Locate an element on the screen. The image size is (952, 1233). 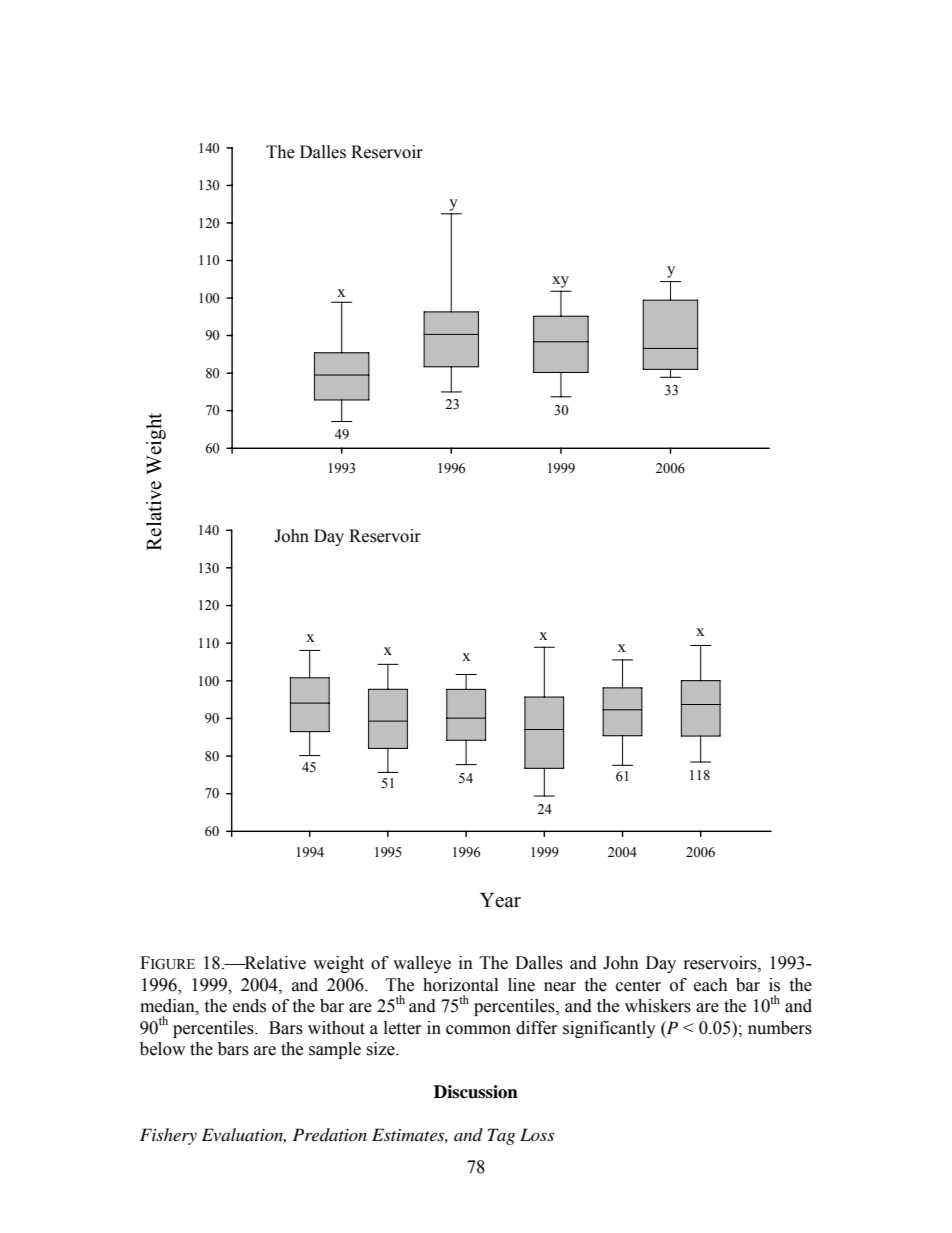
ends is located at coordinates (249, 1006).
